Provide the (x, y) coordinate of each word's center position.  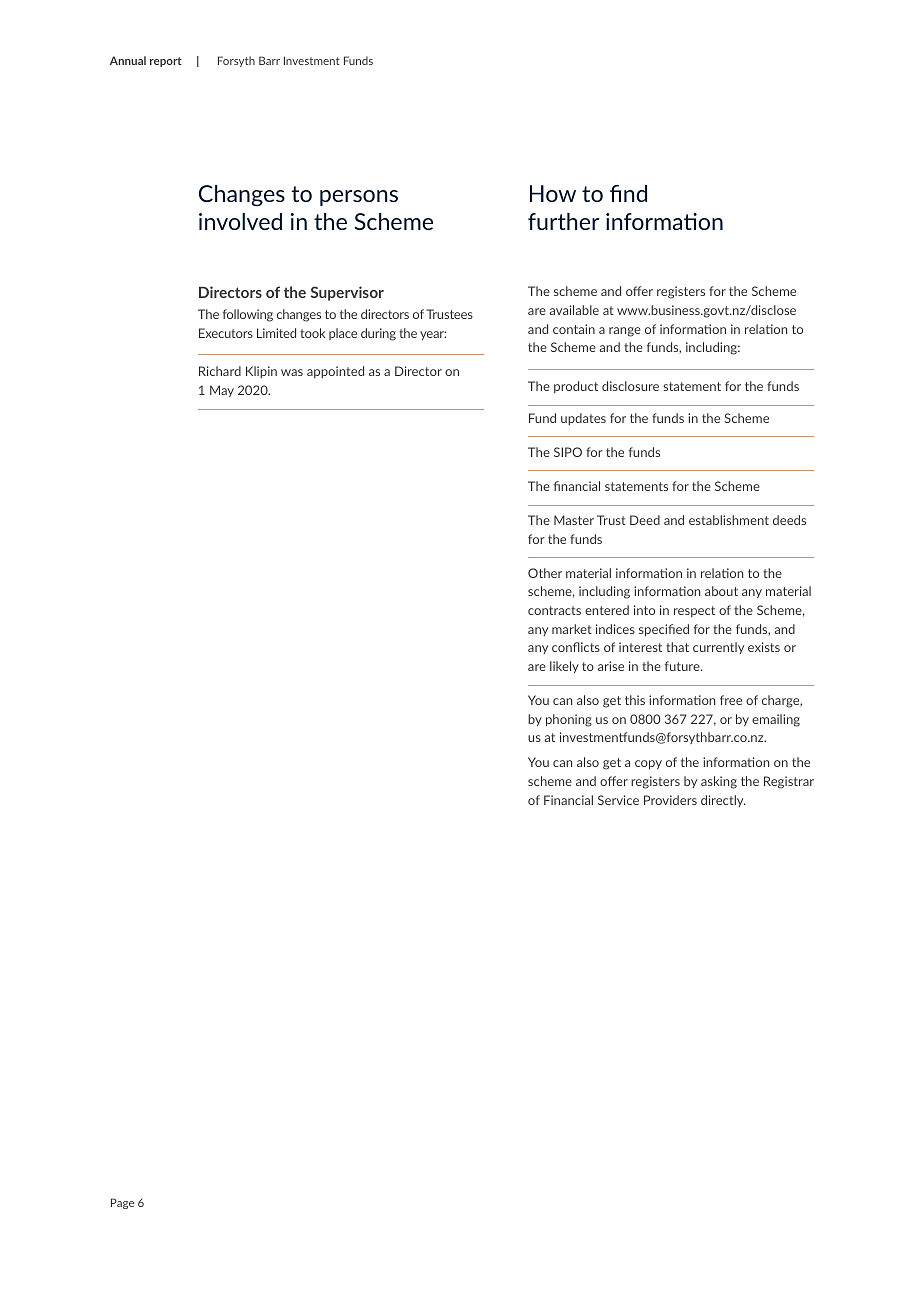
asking (719, 782)
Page (122, 1203)
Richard (220, 371)
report (166, 62)
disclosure (630, 386)
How (553, 193)
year (433, 335)
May (222, 391)
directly (723, 801)
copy (648, 765)
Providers (670, 800)
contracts (554, 610)
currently (718, 648)
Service (618, 800)
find (628, 193)
